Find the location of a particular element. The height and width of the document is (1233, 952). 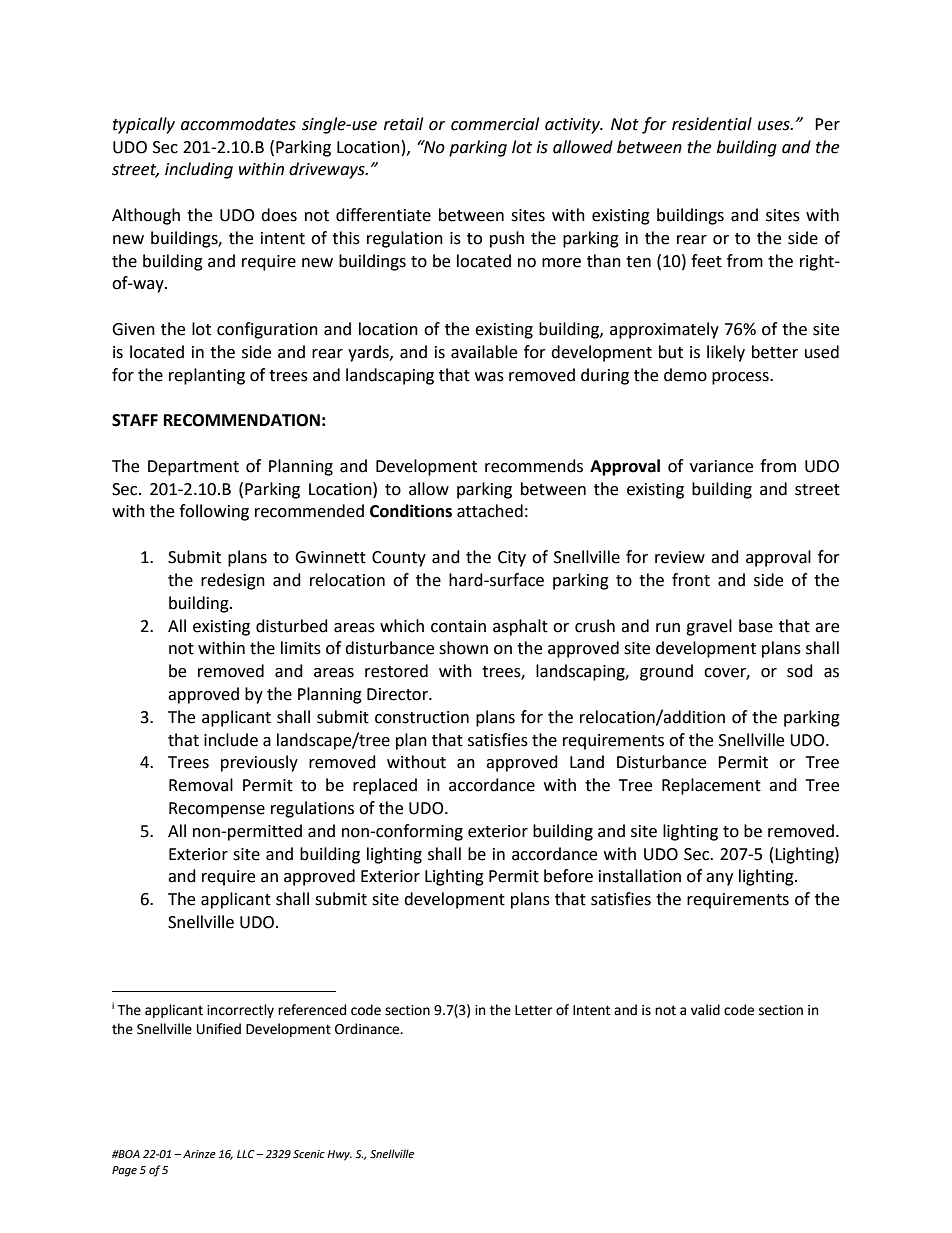

construction is located at coordinates (422, 717).
